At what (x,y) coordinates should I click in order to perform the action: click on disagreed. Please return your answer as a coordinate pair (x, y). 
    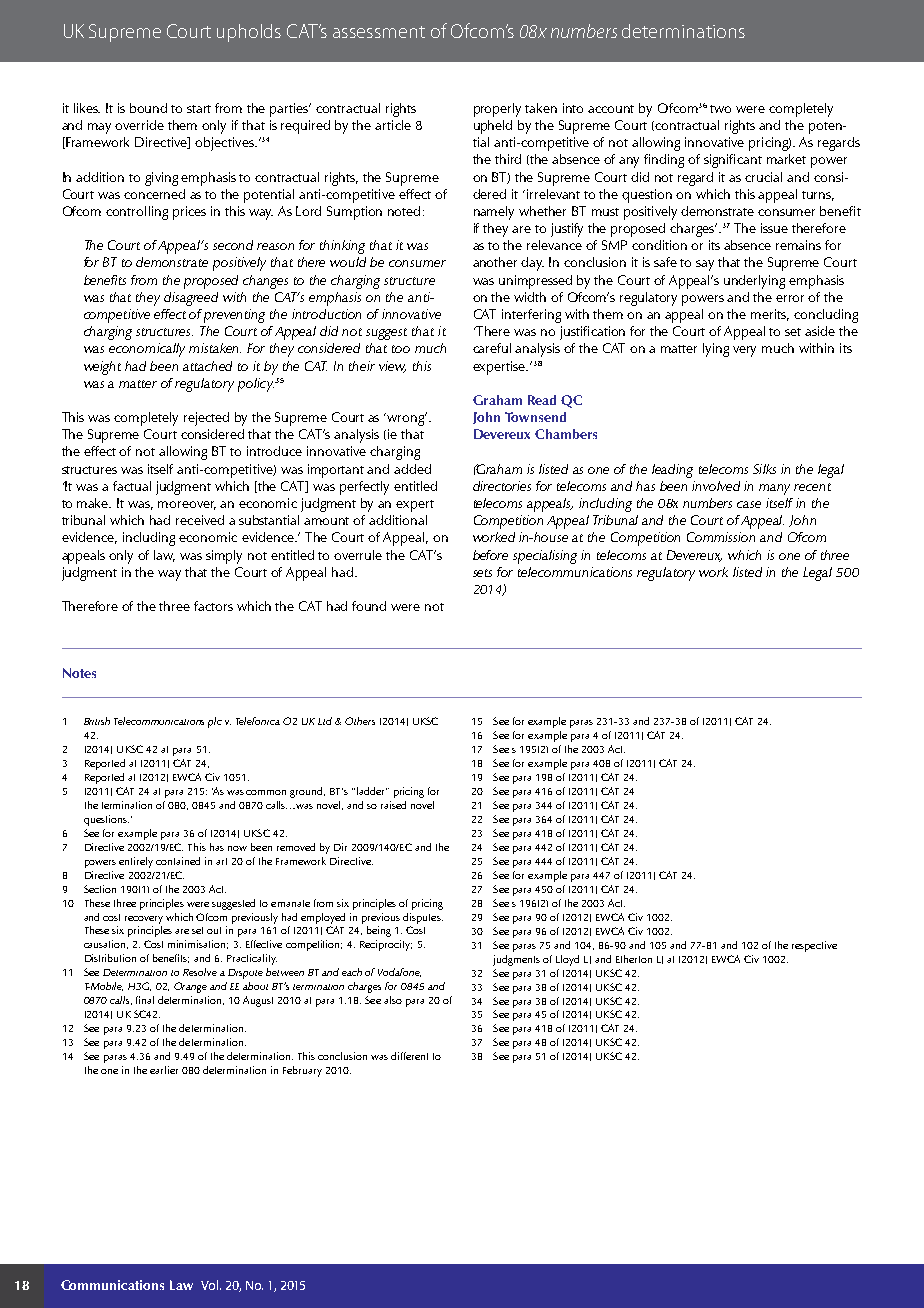
    Looking at the image, I should click on (191, 299).
